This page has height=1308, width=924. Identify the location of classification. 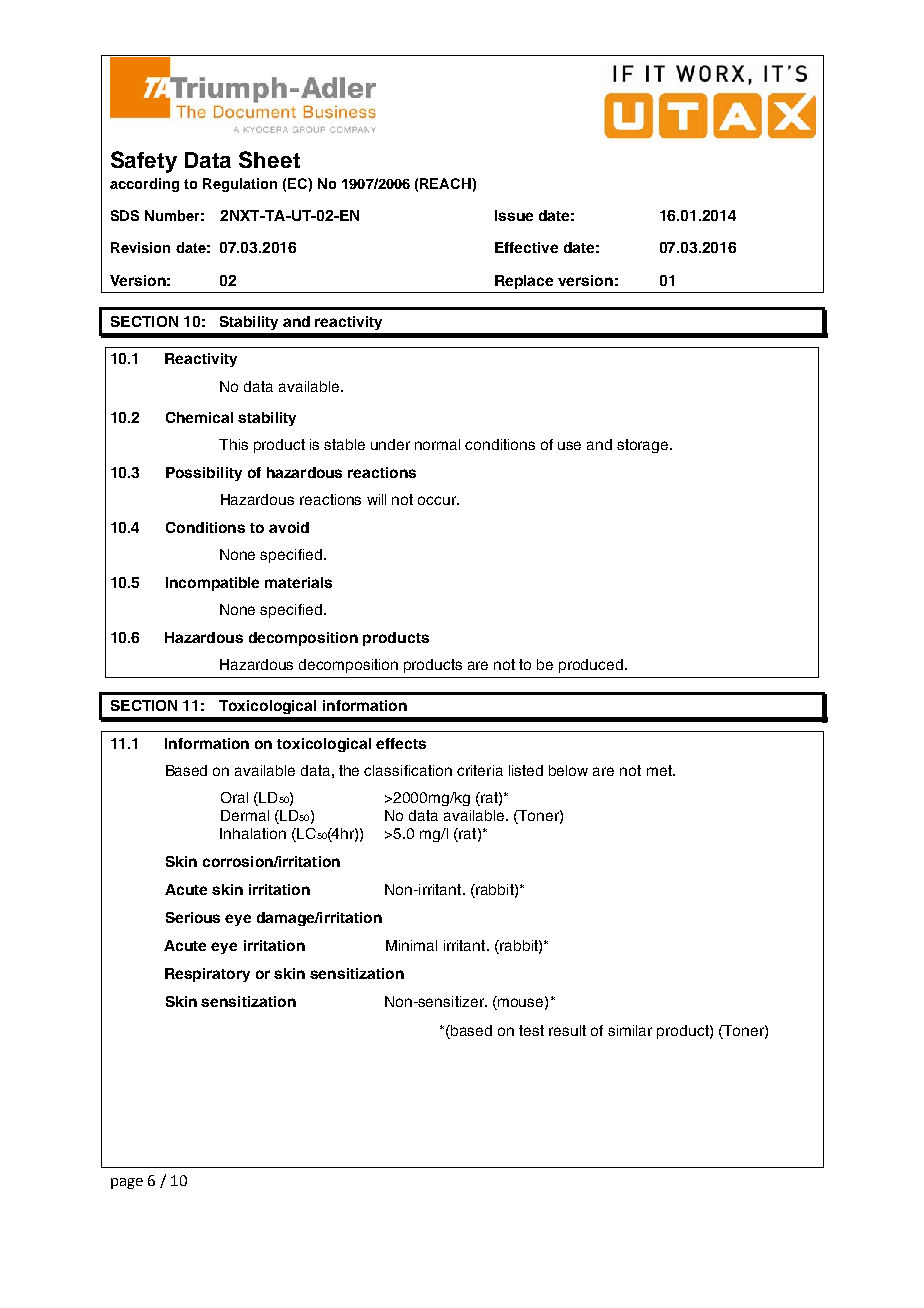
(408, 770).
